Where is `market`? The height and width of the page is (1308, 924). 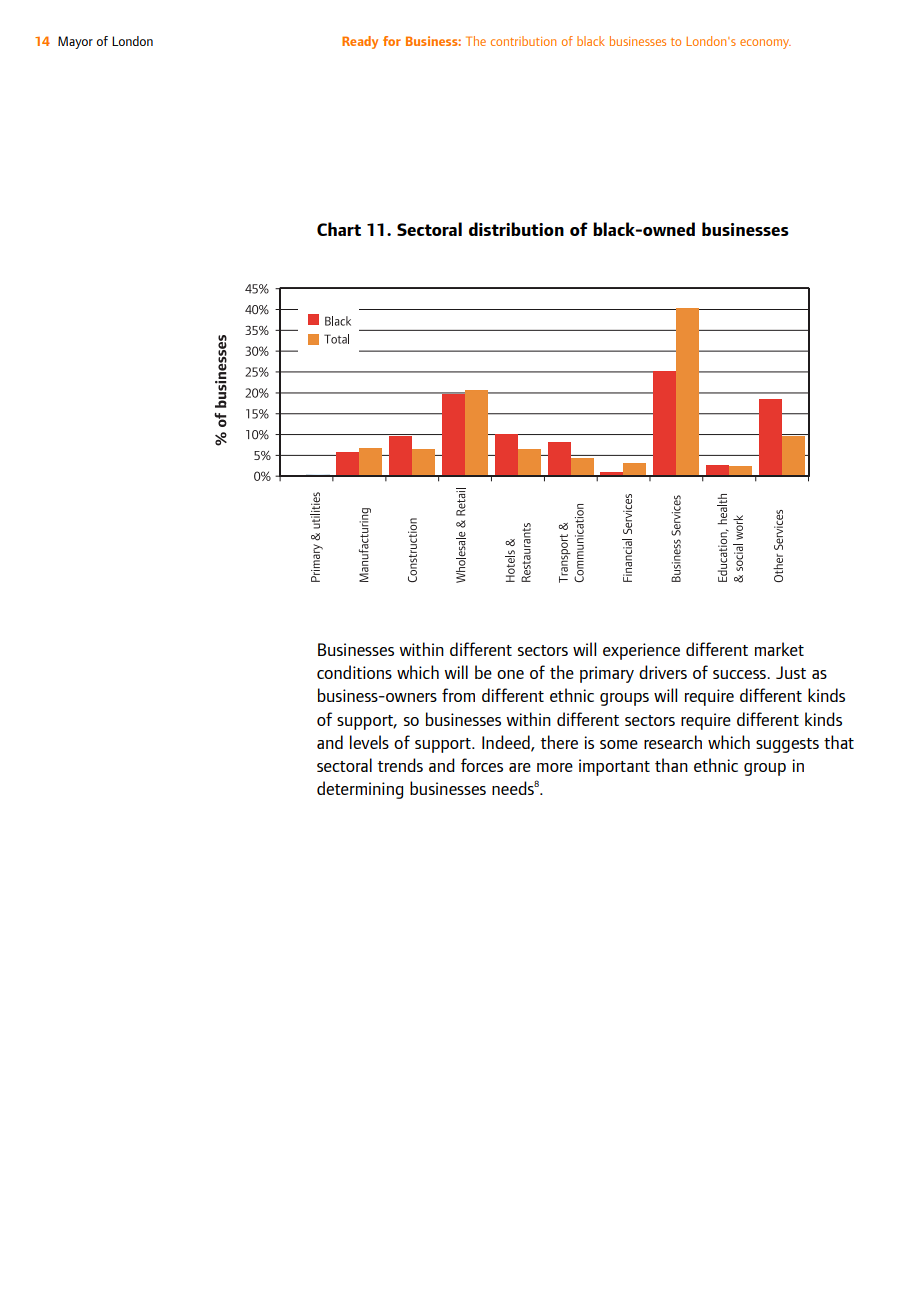
market is located at coordinates (779, 649).
